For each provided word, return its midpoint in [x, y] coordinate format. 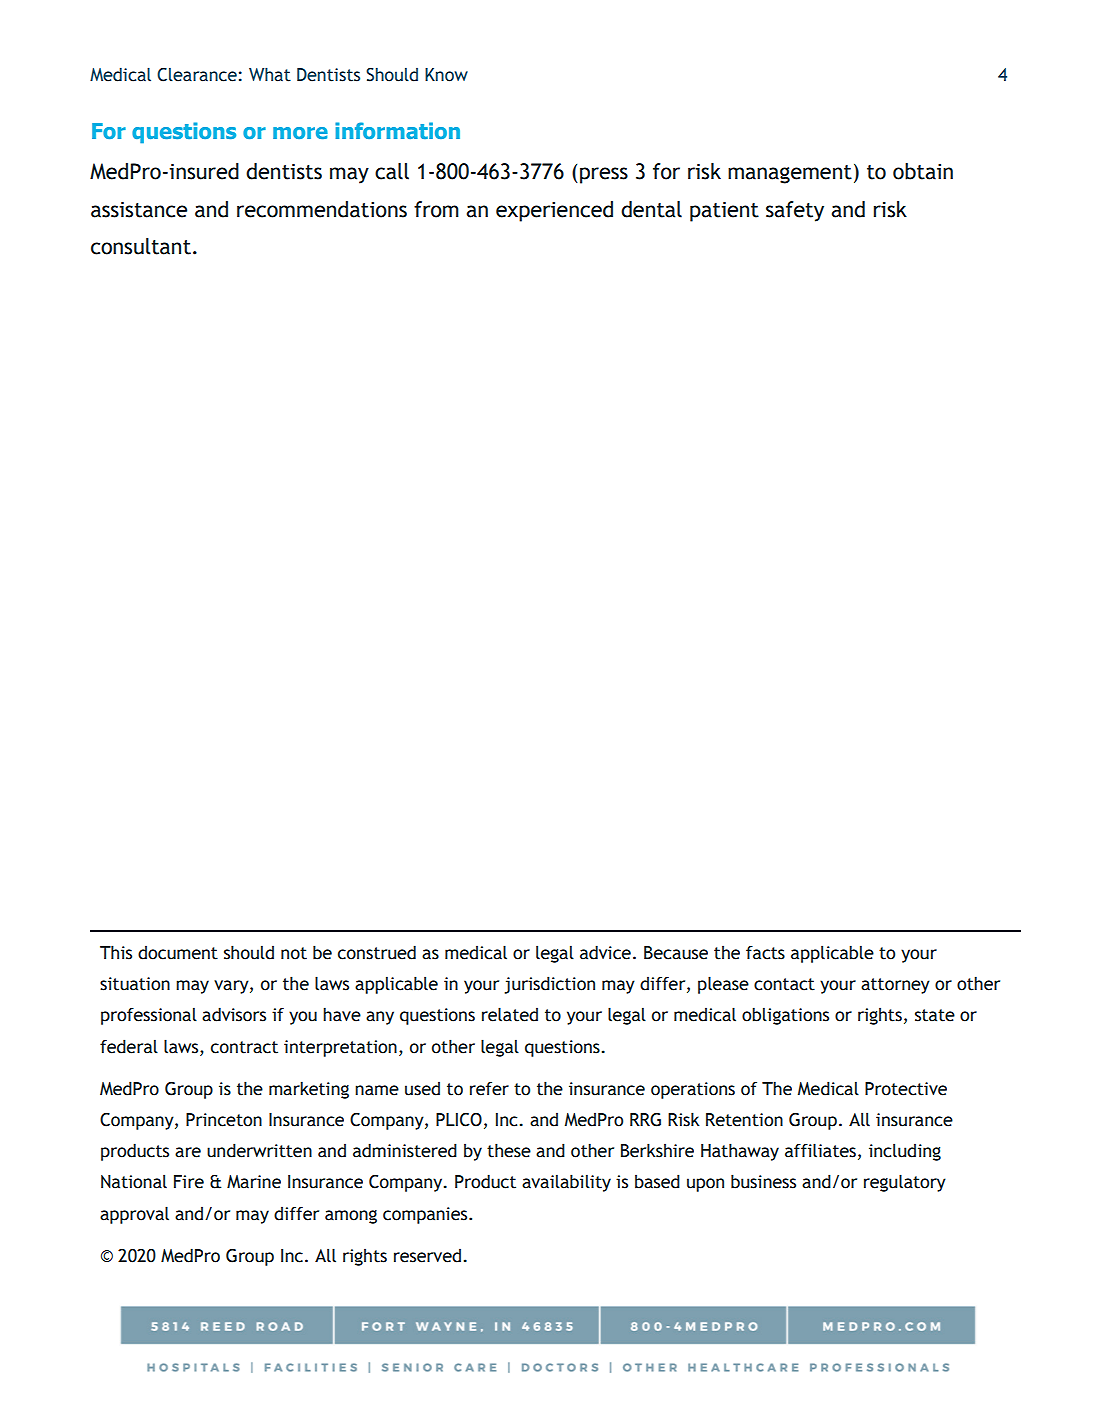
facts [765, 953]
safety [795, 211]
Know [446, 75]
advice [605, 952]
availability [566, 1183]
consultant [141, 246]
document [178, 953]
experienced [554, 211]
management [790, 174]
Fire [189, 1182]
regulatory [905, 1183]
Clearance [197, 75]
